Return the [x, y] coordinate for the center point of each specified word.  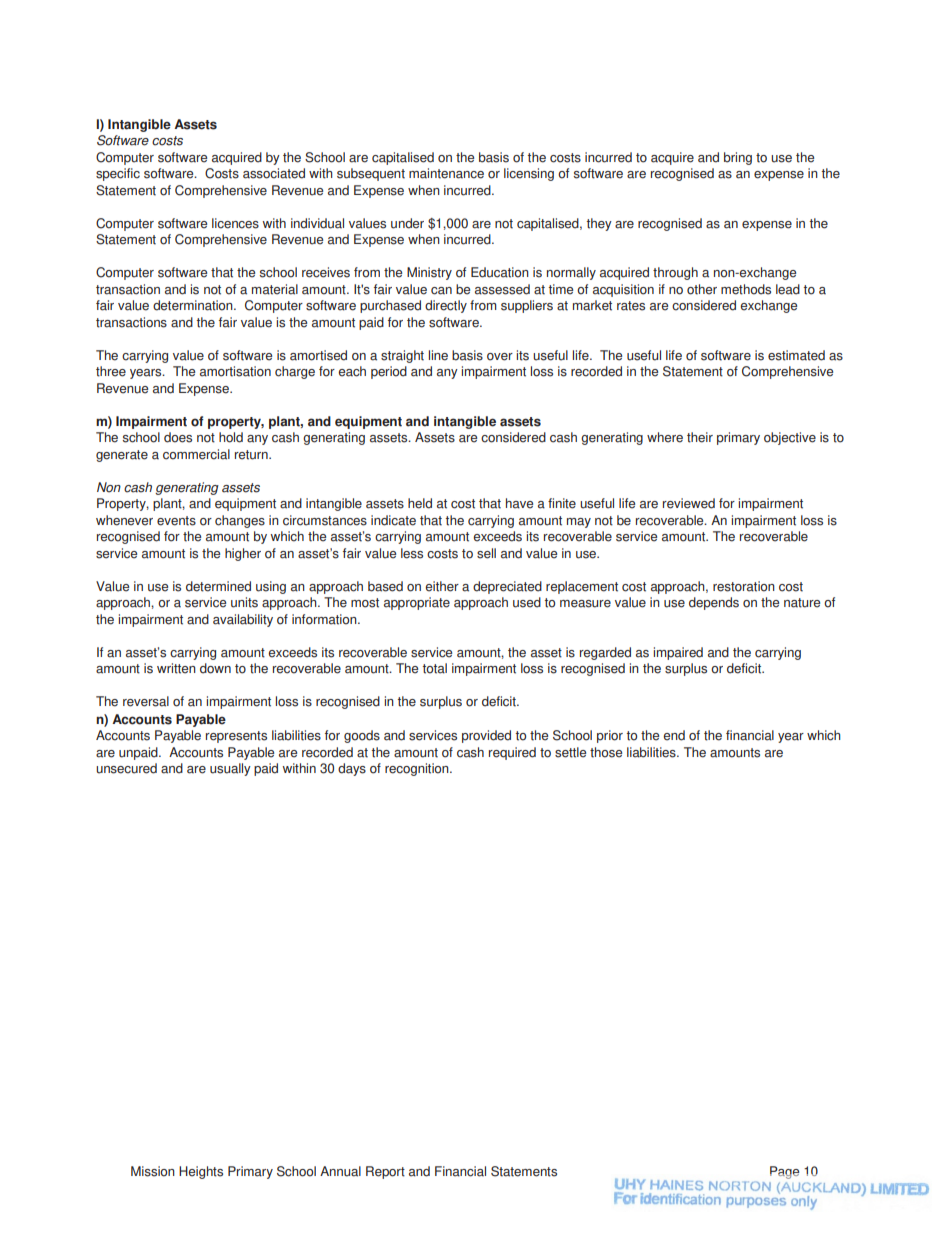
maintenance [446, 173]
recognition [418, 769]
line [438, 355]
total [434, 668]
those [606, 752]
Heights [201, 1172]
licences [235, 223]
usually [230, 769]
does [178, 437]
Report [385, 1172]
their [700, 437]
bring [738, 158]
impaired [678, 653]
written [176, 668]
